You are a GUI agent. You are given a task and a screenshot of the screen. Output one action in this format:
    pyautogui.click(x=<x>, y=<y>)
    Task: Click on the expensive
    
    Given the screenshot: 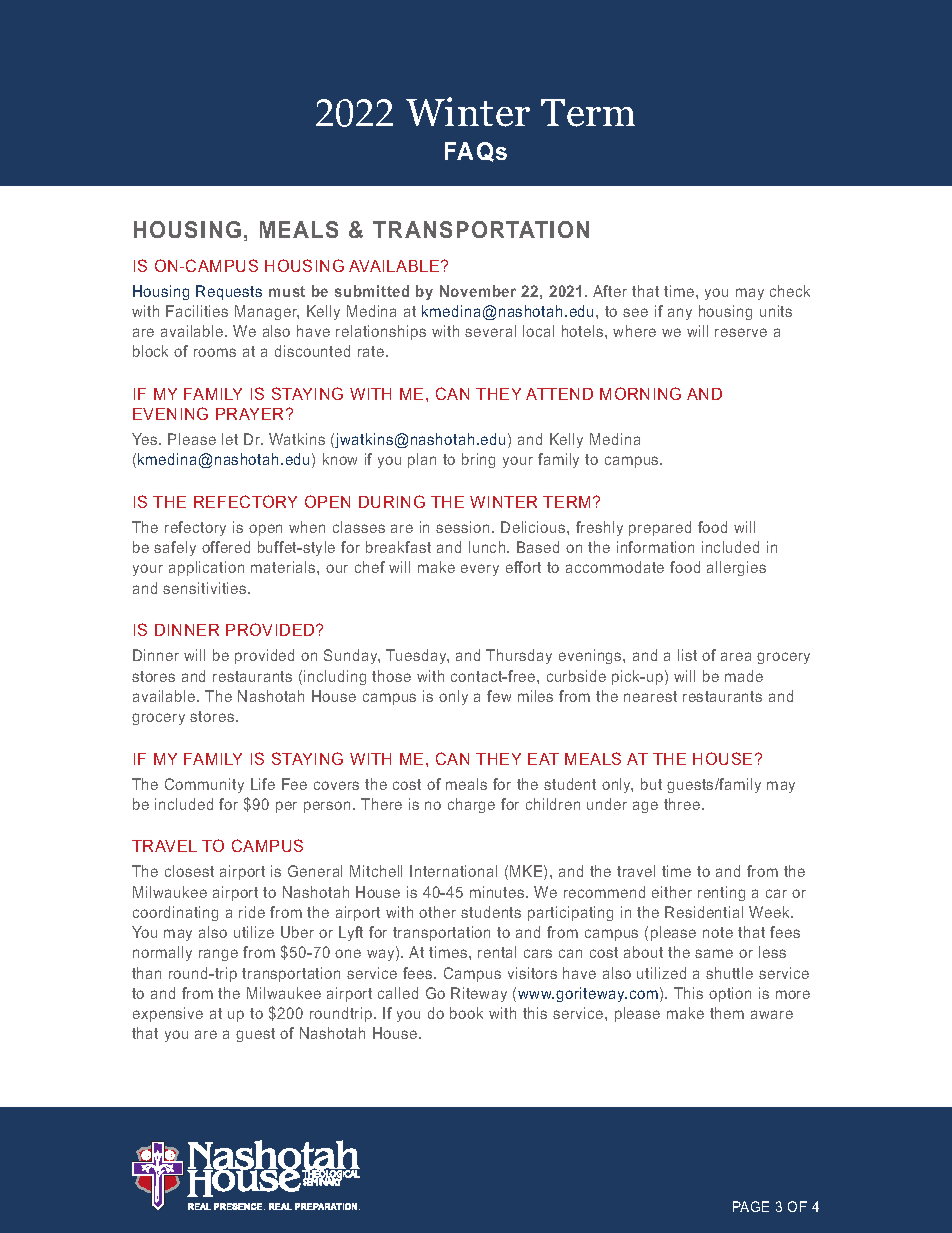 What is the action you would take?
    pyautogui.click(x=168, y=1014)
